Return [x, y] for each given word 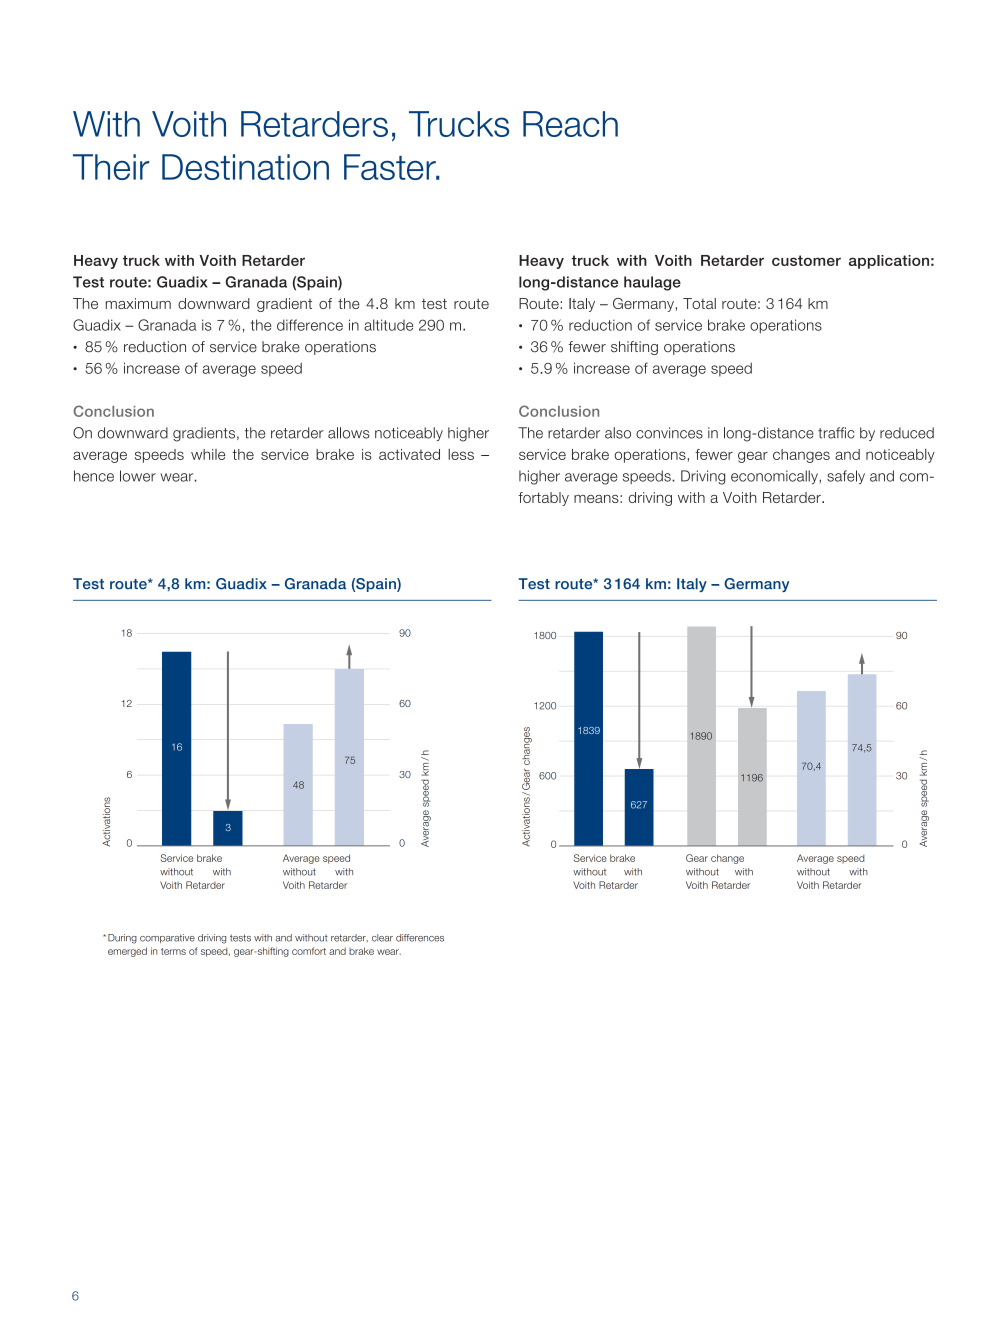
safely [846, 477]
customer [806, 260]
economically [775, 477]
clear [382, 938]
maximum [138, 303]
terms [173, 951]
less [461, 454]
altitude [388, 325]
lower [138, 476]
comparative [167, 938]
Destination [245, 167]
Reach [570, 124]
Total [699, 303]
